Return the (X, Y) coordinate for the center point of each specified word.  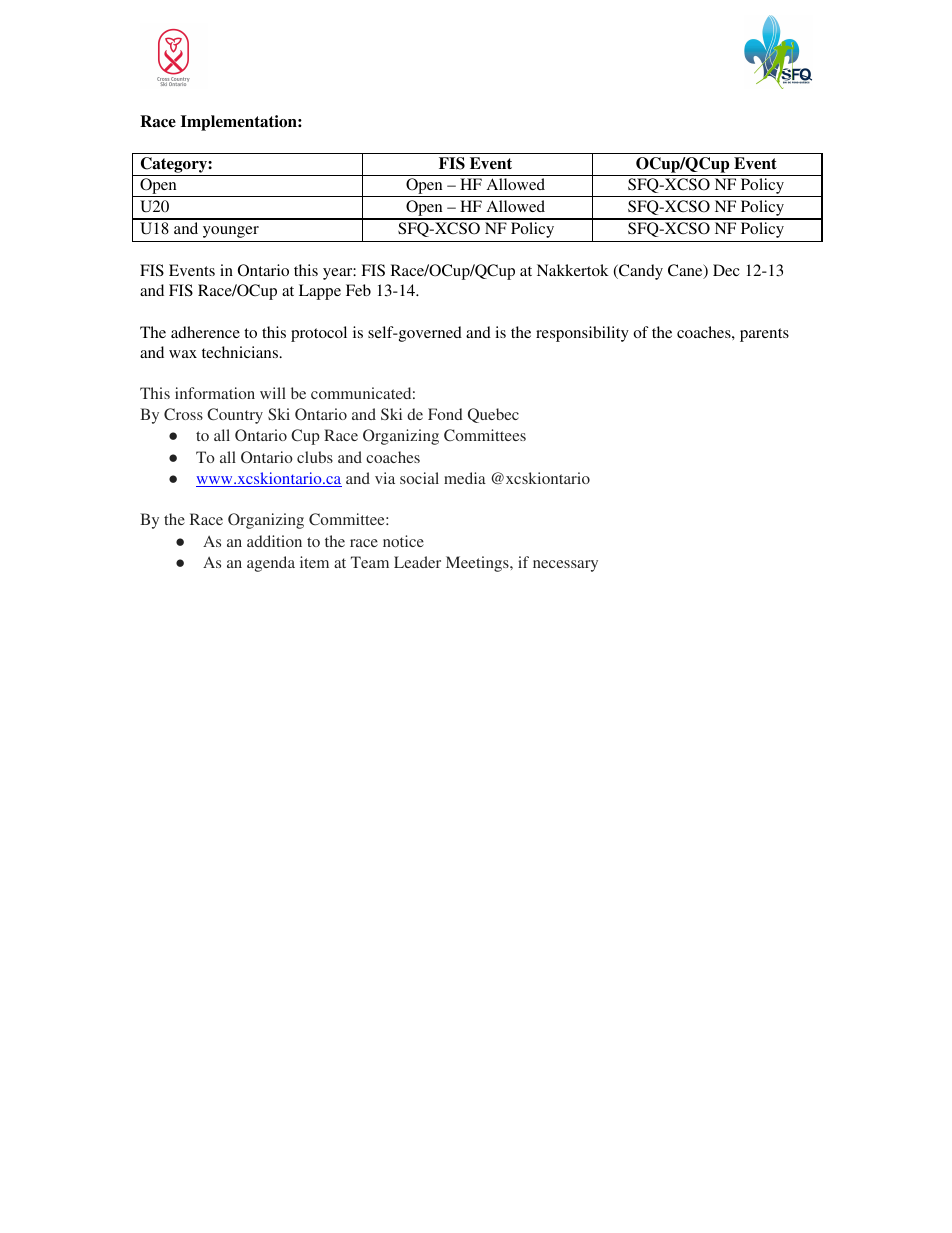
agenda (271, 564)
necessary (565, 566)
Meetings (478, 564)
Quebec (493, 415)
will (273, 393)
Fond (445, 414)
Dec (726, 270)
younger (231, 232)
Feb (358, 290)
